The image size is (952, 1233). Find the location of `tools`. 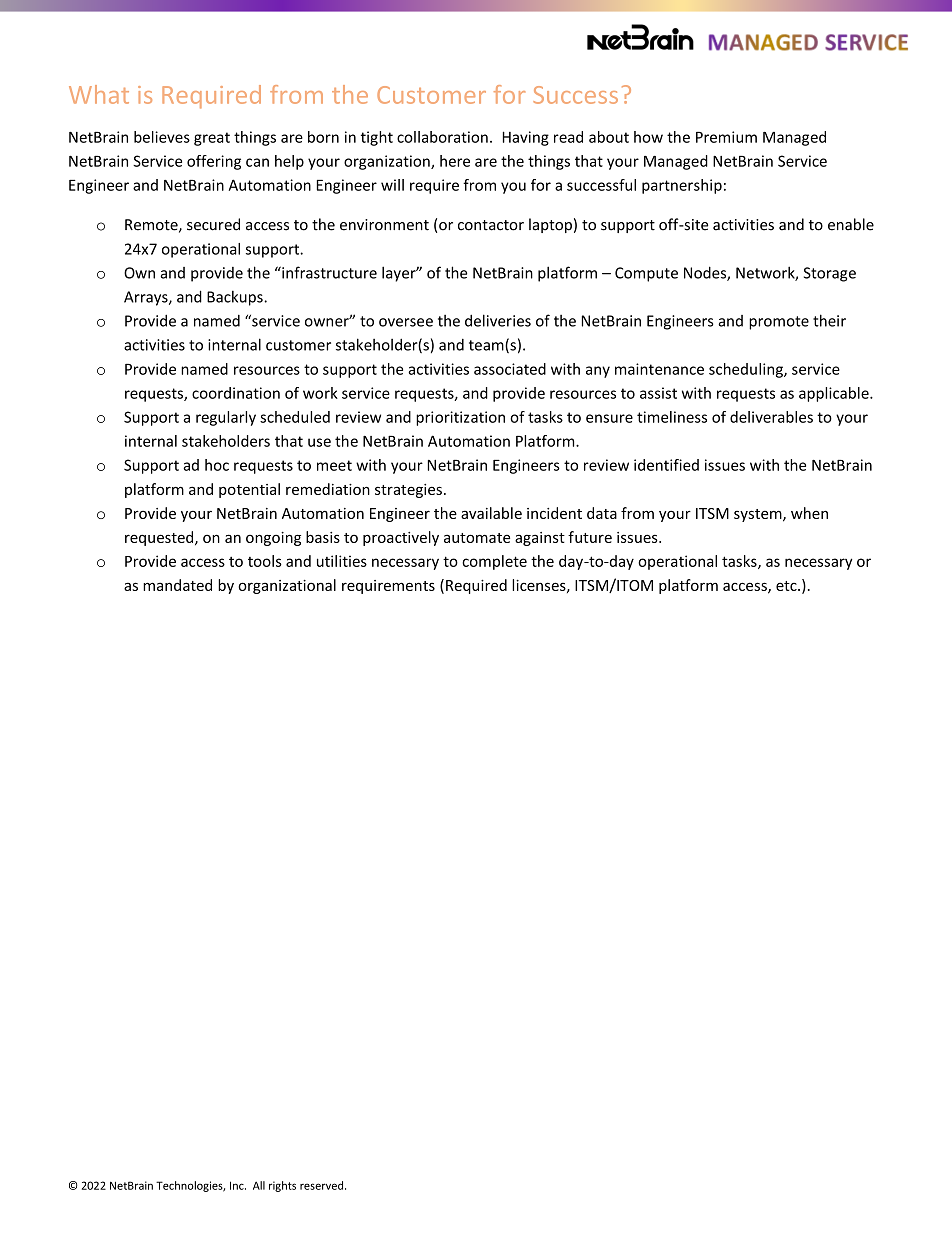

tools is located at coordinates (265, 561).
